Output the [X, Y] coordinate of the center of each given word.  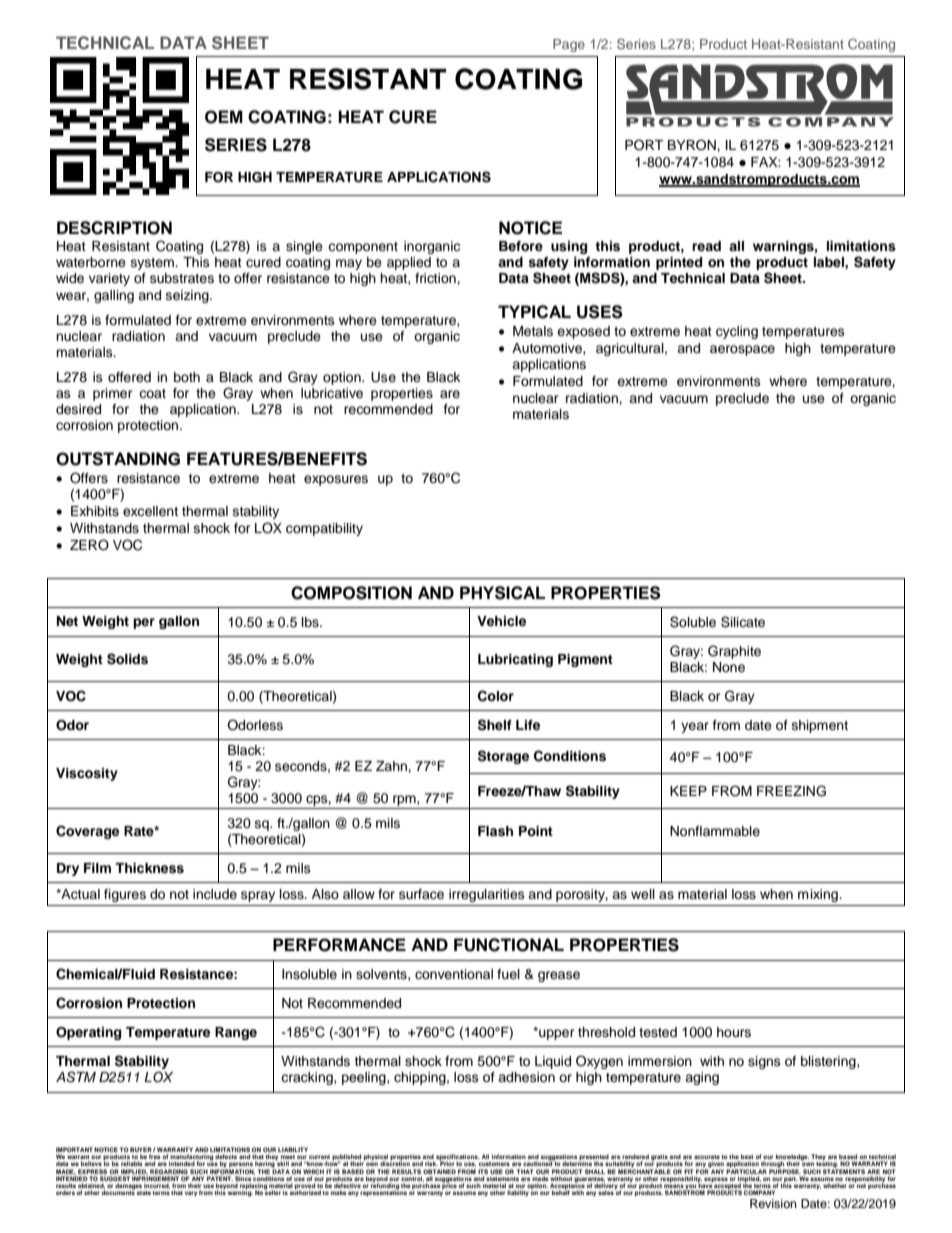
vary [191, 1194]
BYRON [693, 145]
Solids [127, 659]
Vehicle [501, 621]
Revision [773, 1203]
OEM [224, 117]
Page [569, 45]
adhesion [526, 1077]
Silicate [743, 622]
